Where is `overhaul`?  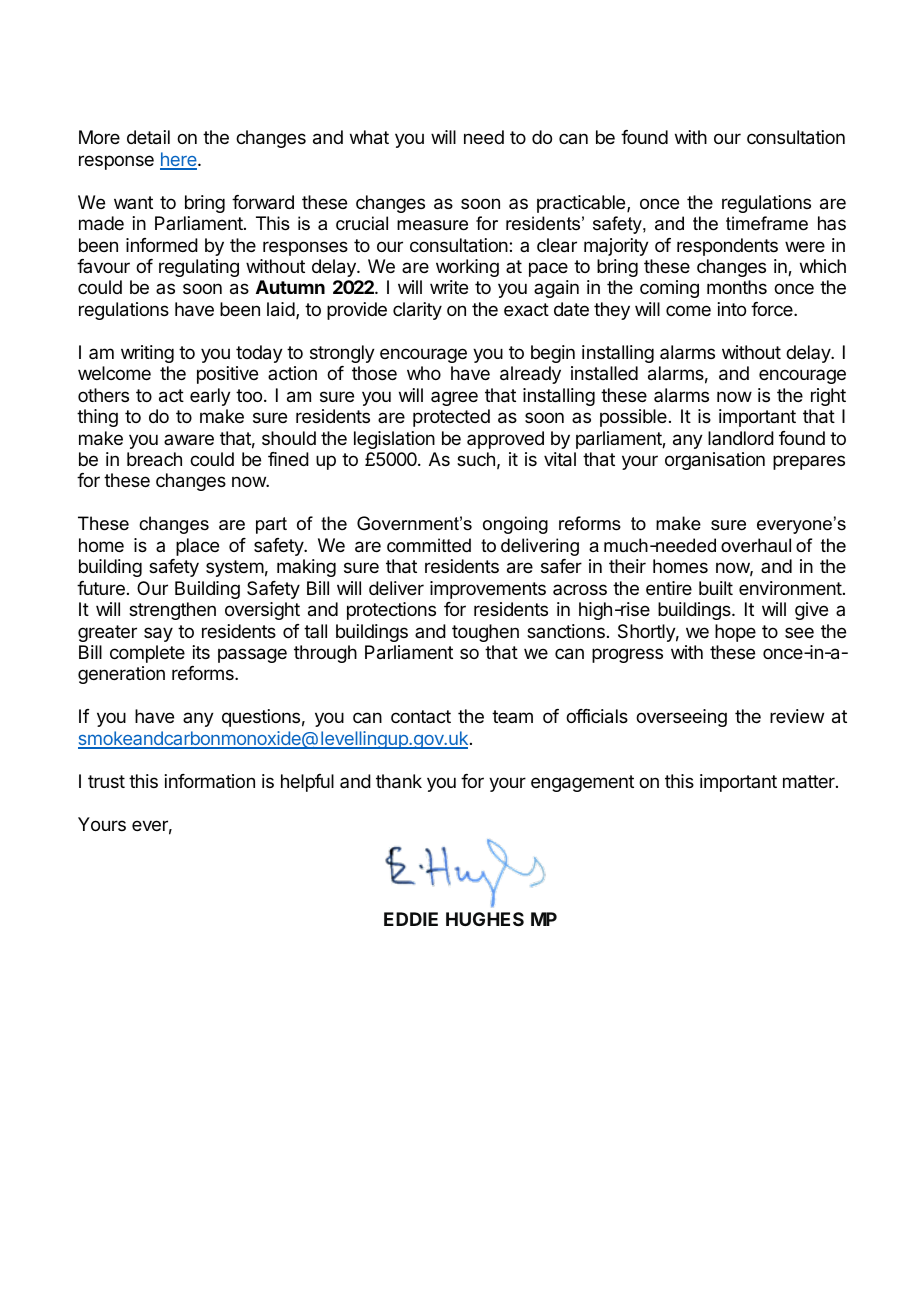 overhaul is located at coordinates (756, 545).
